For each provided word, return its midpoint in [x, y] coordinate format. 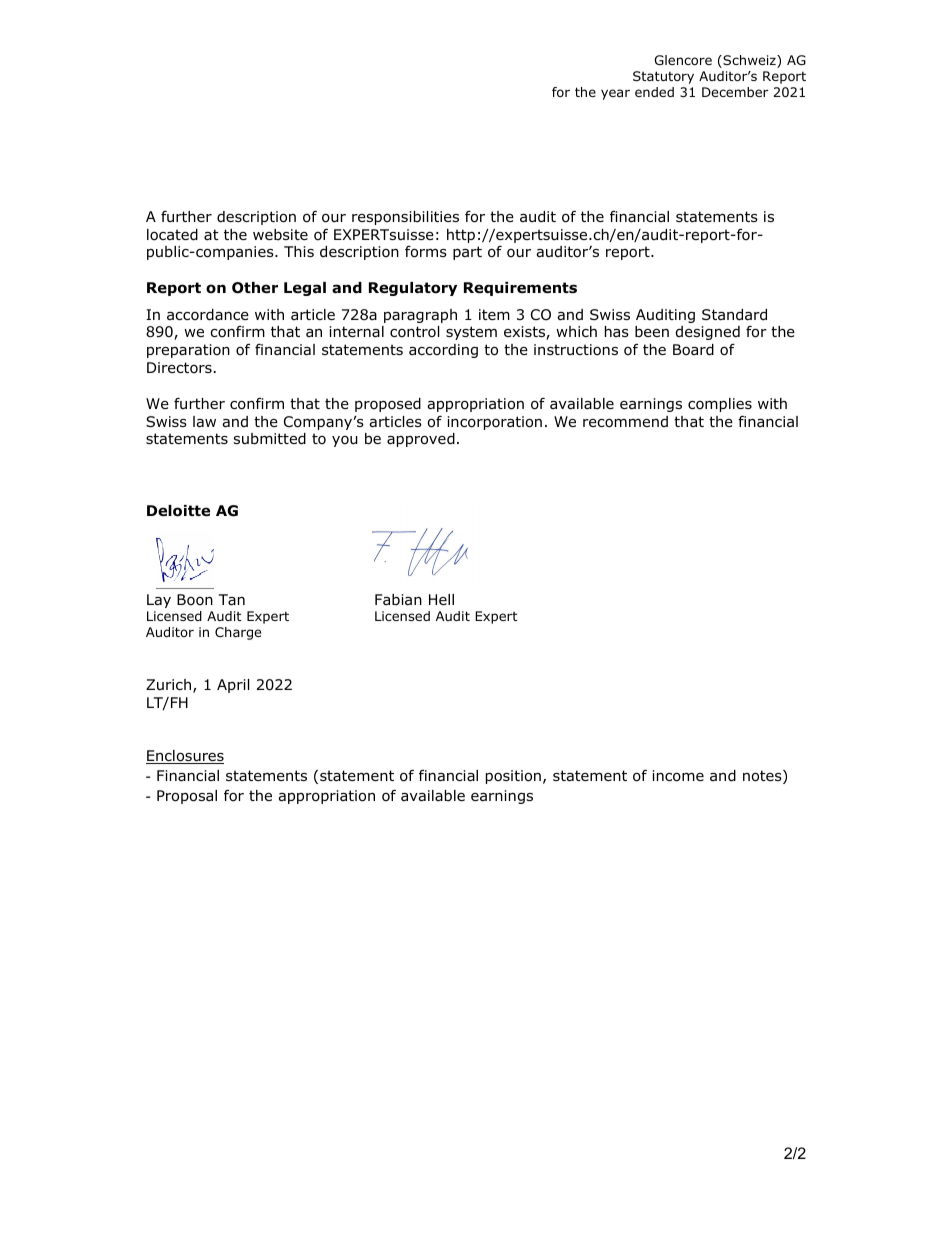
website [280, 234]
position [513, 777]
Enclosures [185, 757]
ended [654, 92]
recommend [625, 422]
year [615, 94]
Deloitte [178, 511]
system [471, 333]
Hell [441, 599]
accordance [208, 315]
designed [708, 333]
